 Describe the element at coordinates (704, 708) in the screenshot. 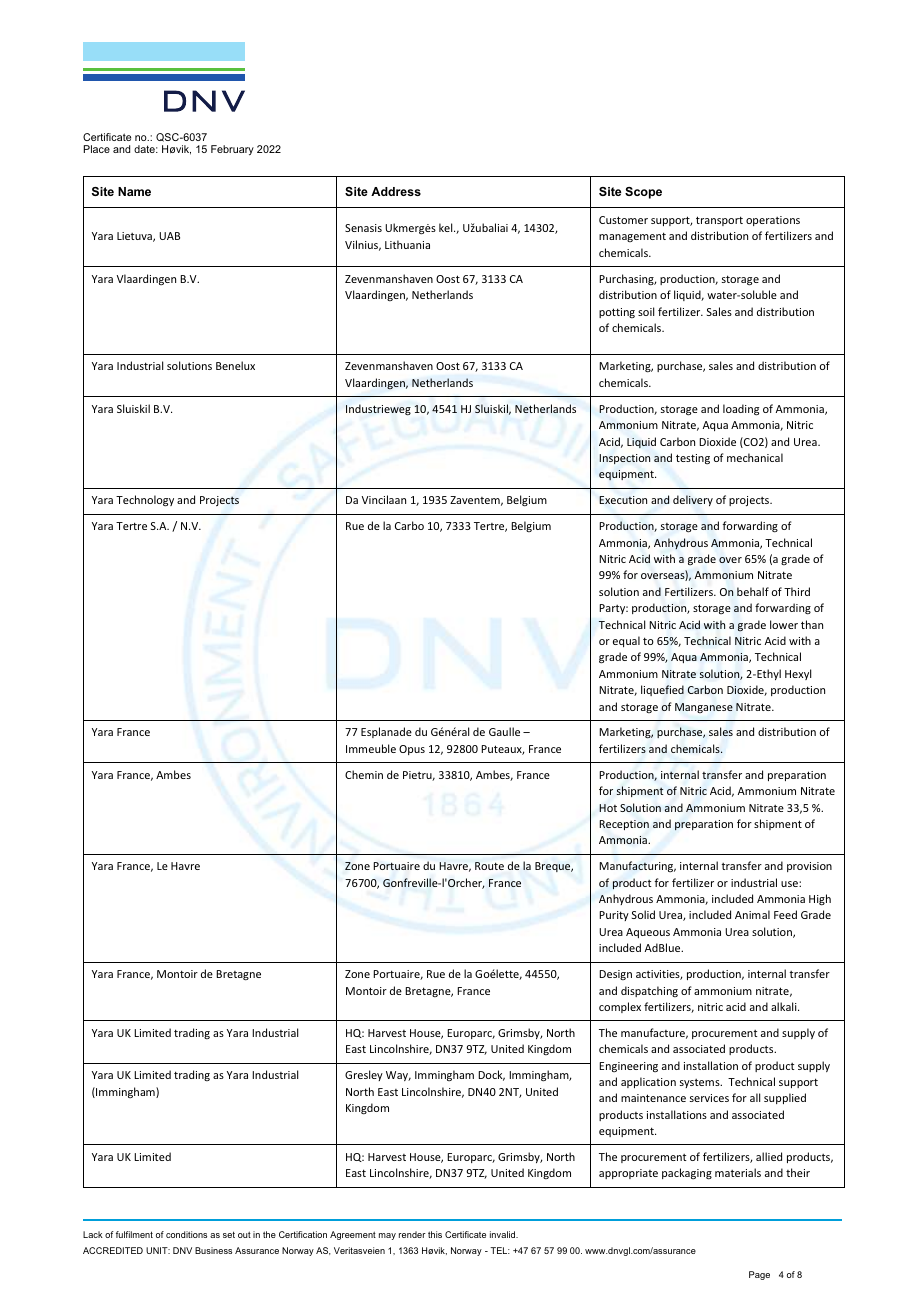

I see `Manganese` at that location.
